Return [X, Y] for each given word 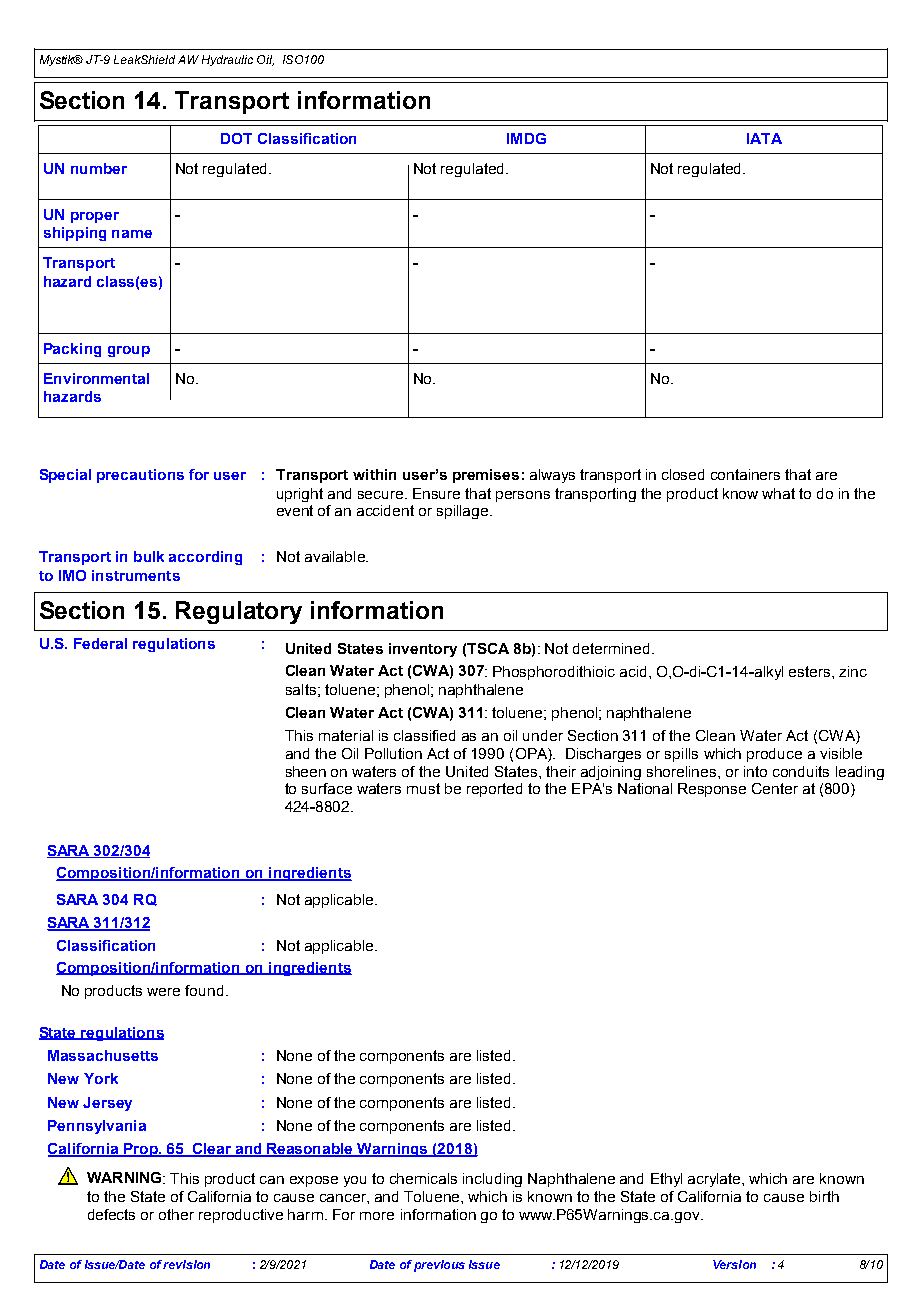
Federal [100, 643]
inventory [423, 650]
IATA [764, 138]
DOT [236, 138]
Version [734, 1264]
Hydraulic [227, 60]
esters [811, 671]
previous [439, 1266]
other [176, 1214]
